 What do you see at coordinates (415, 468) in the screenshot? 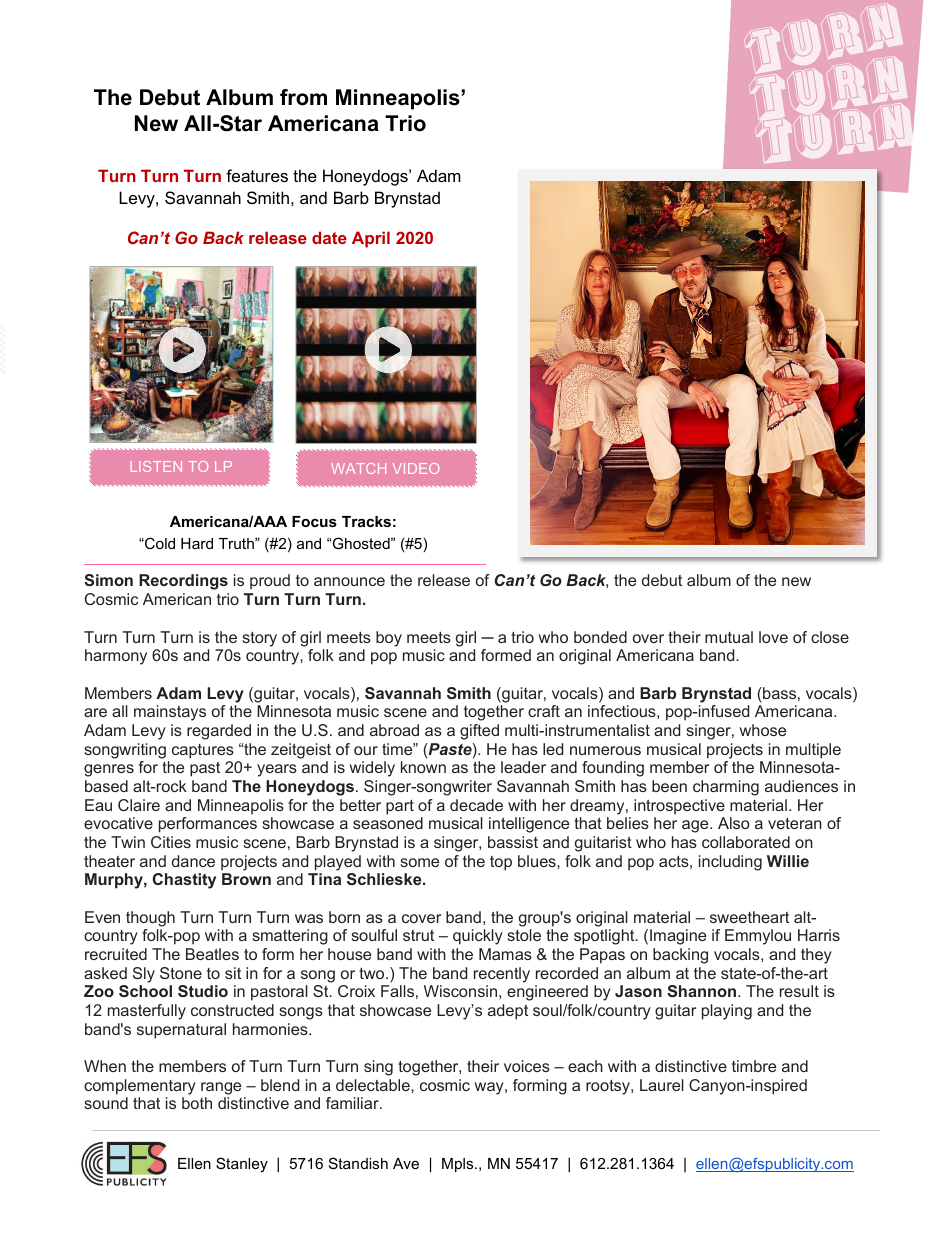
I see `VIDEO` at bounding box center [415, 468].
